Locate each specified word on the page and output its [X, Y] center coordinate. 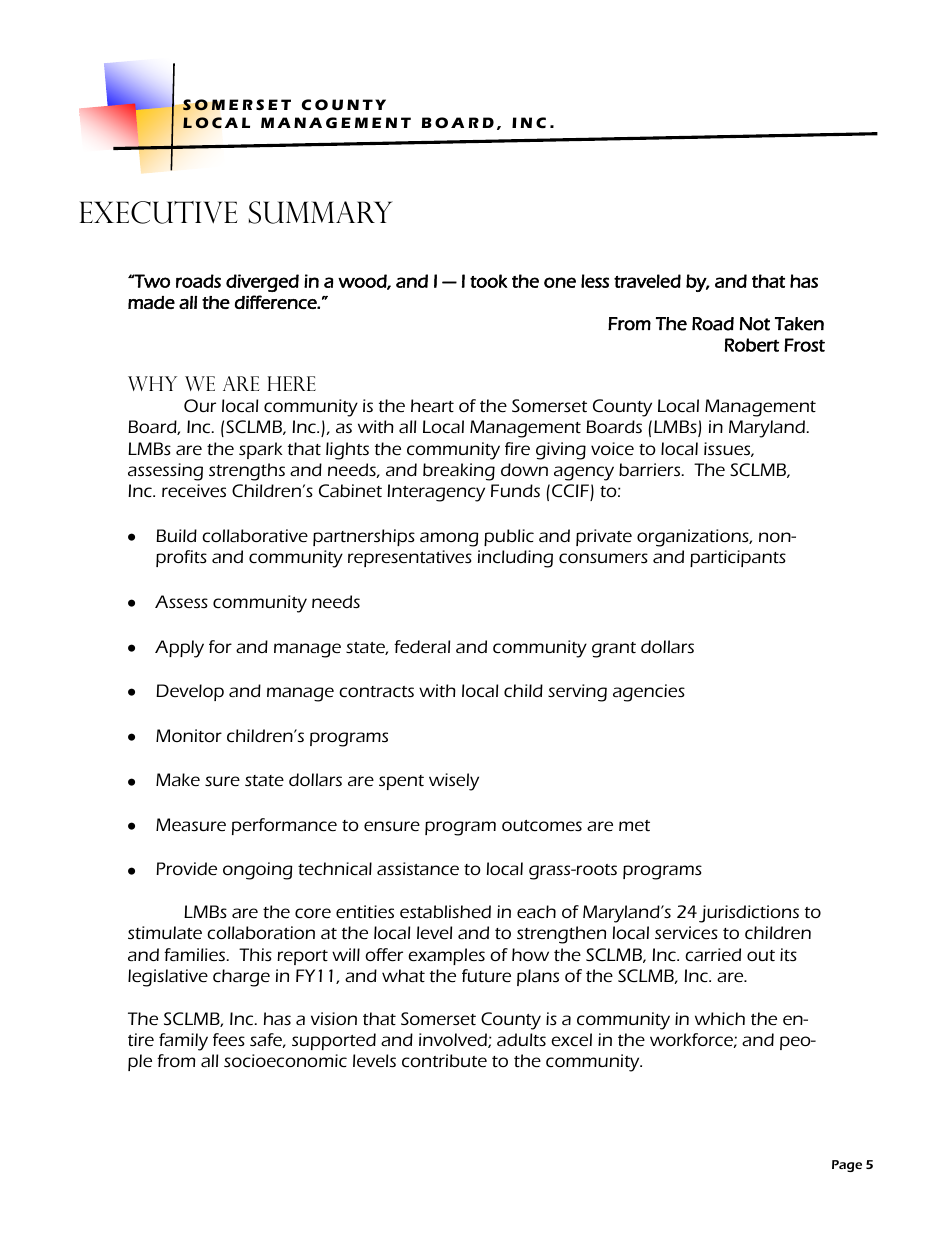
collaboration [261, 932]
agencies [649, 693]
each [536, 911]
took [489, 281]
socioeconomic [285, 1060]
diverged [262, 283]
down [524, 469]
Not [755, 324]
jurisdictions [749, 914]
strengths [247, 472]
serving [577, 693]
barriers [651, 469]
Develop [190, 692]
